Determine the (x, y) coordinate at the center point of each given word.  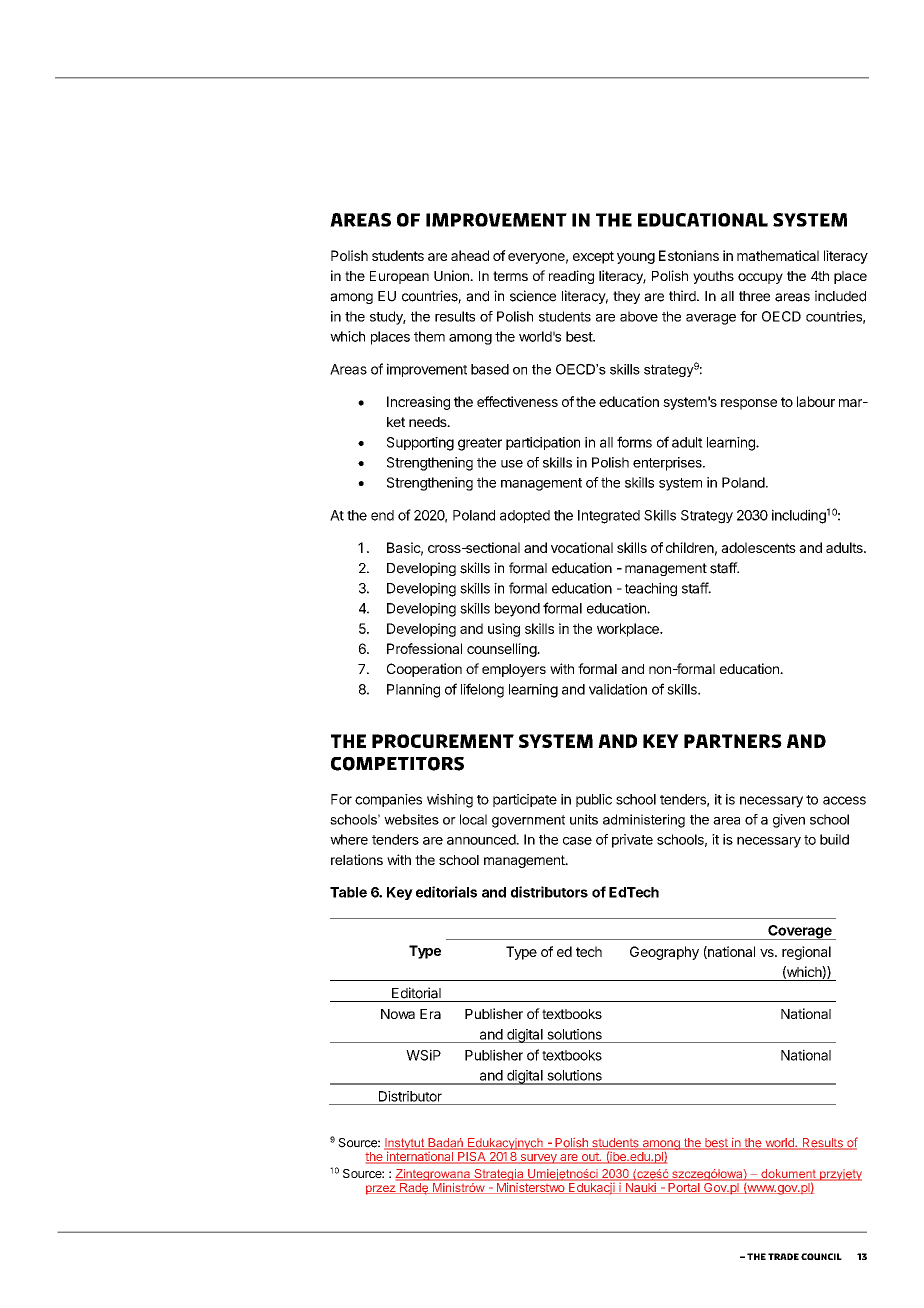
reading (571, 277)
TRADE (783, 1256)
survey (538, 1159)
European (399, 277)
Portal (684, 1187)
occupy (760, 278)
